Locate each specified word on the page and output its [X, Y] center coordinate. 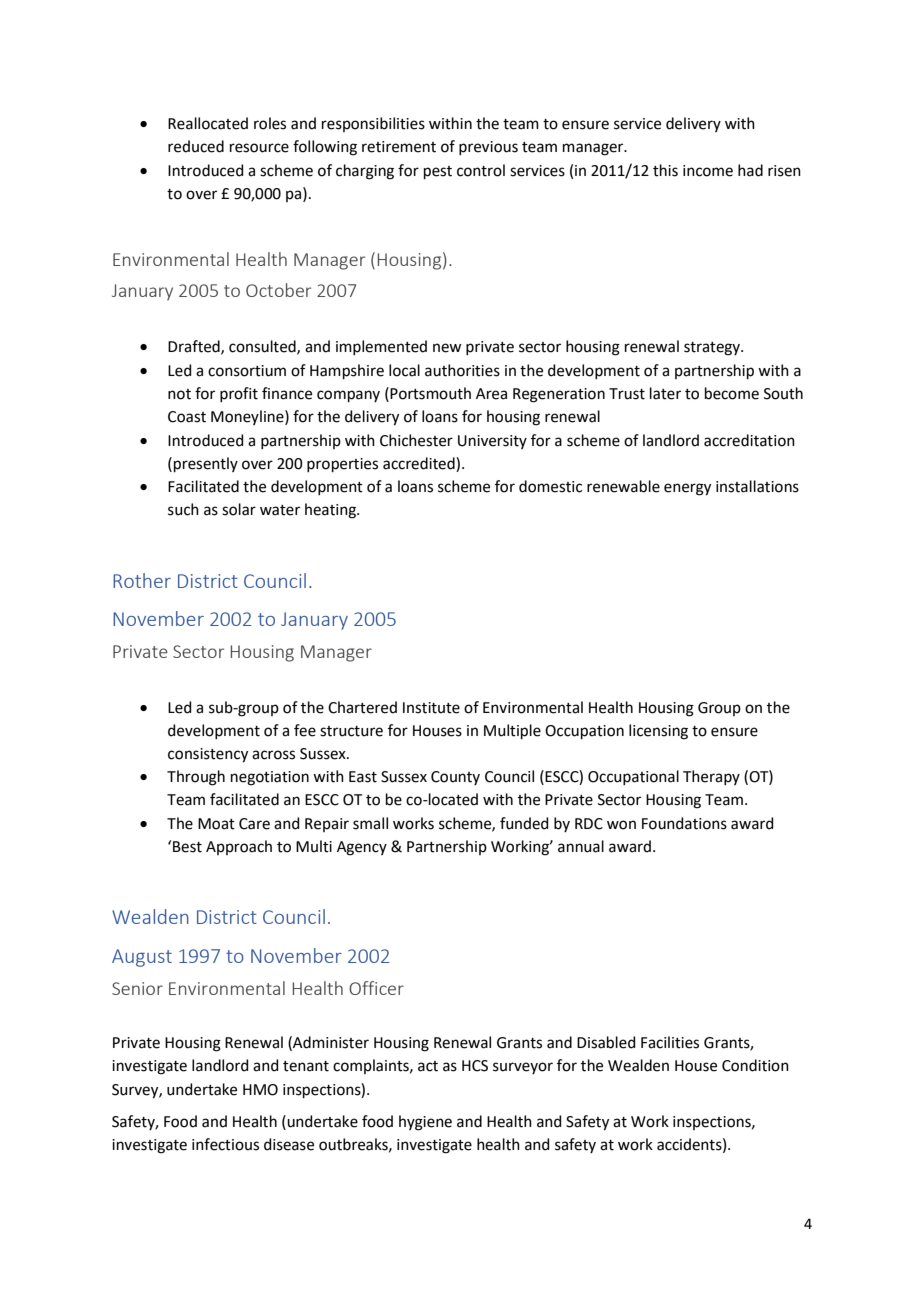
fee [305, 730]
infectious [225, 1144]
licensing [658, 732]
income [708, 171]
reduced [196, 146]
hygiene [425, 1123]
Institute [431, 708]
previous [488, 148]
